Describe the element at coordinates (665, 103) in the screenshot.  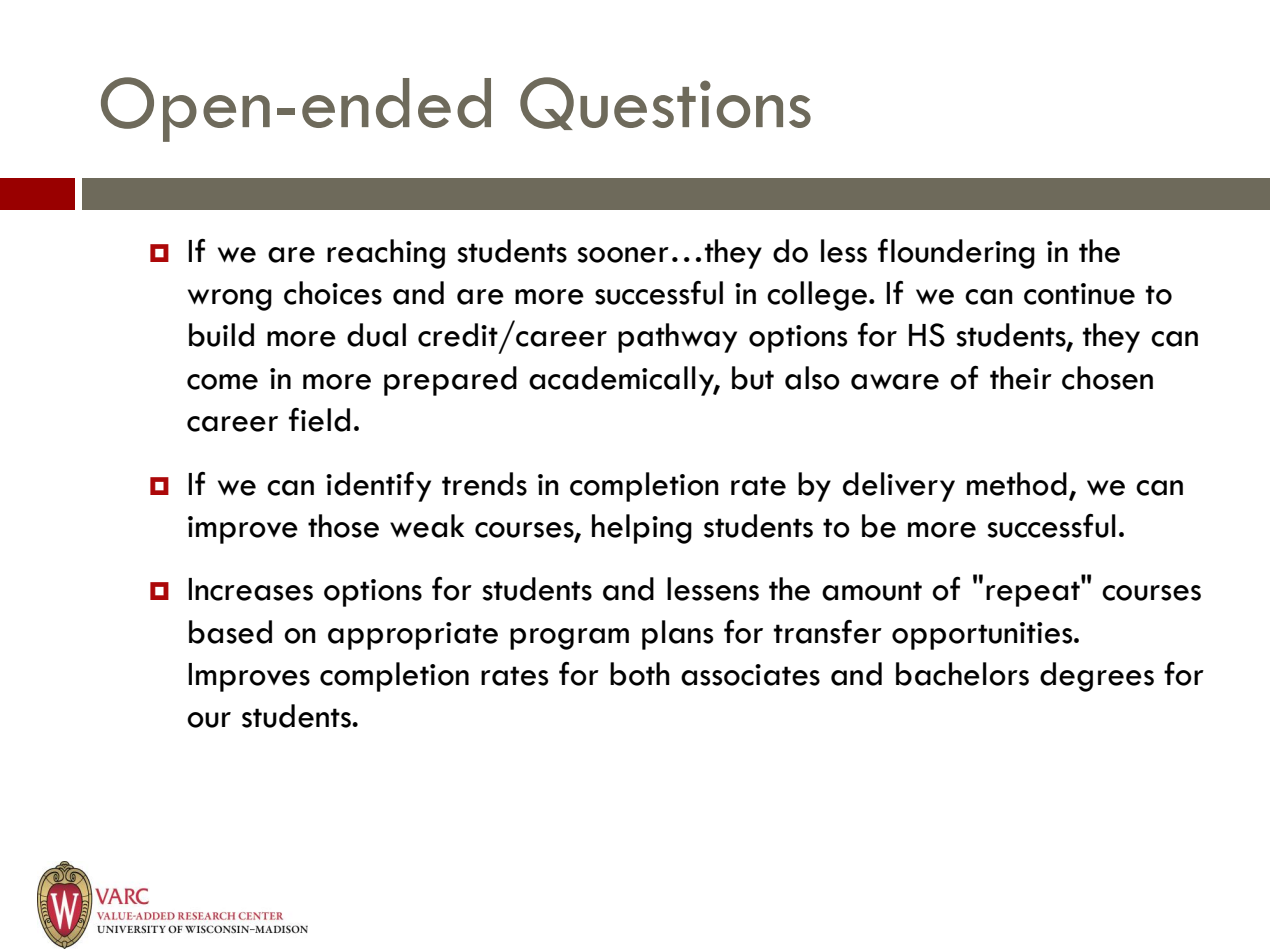
I see `Questions` at that location.
